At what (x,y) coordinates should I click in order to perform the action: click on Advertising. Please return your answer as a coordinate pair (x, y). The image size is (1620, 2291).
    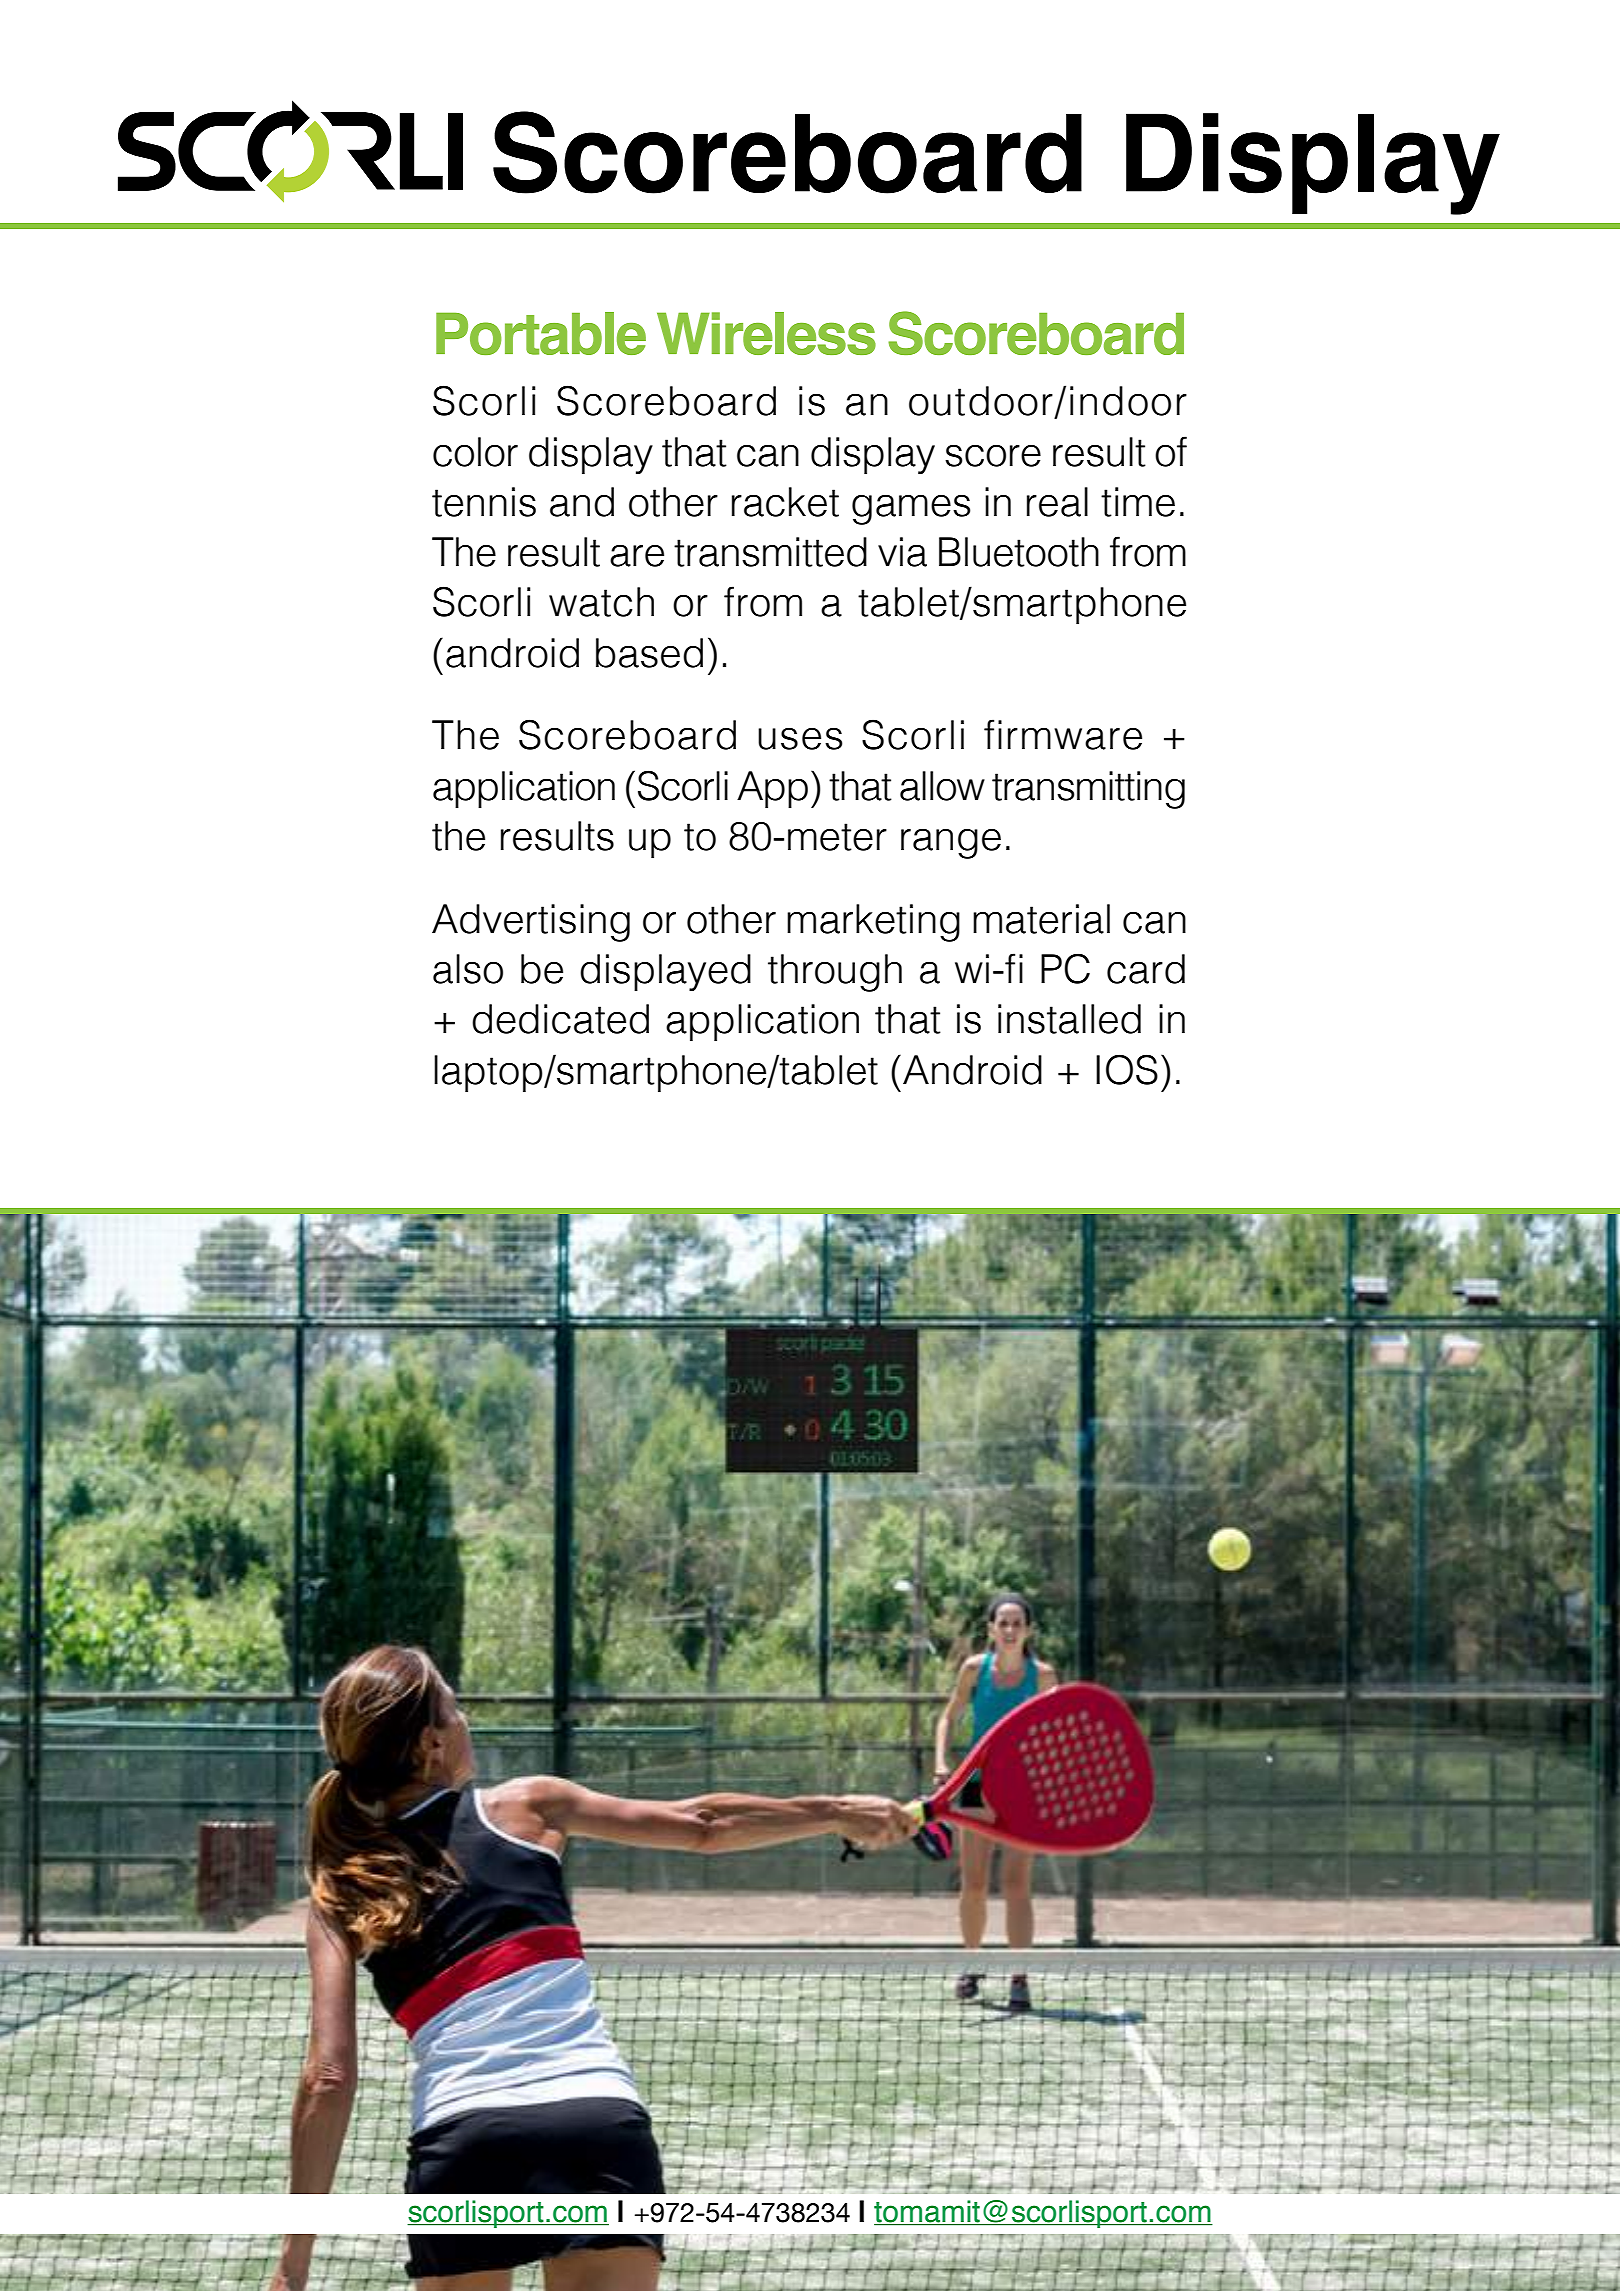
    Looking at the image, I should click on (531, 923).
